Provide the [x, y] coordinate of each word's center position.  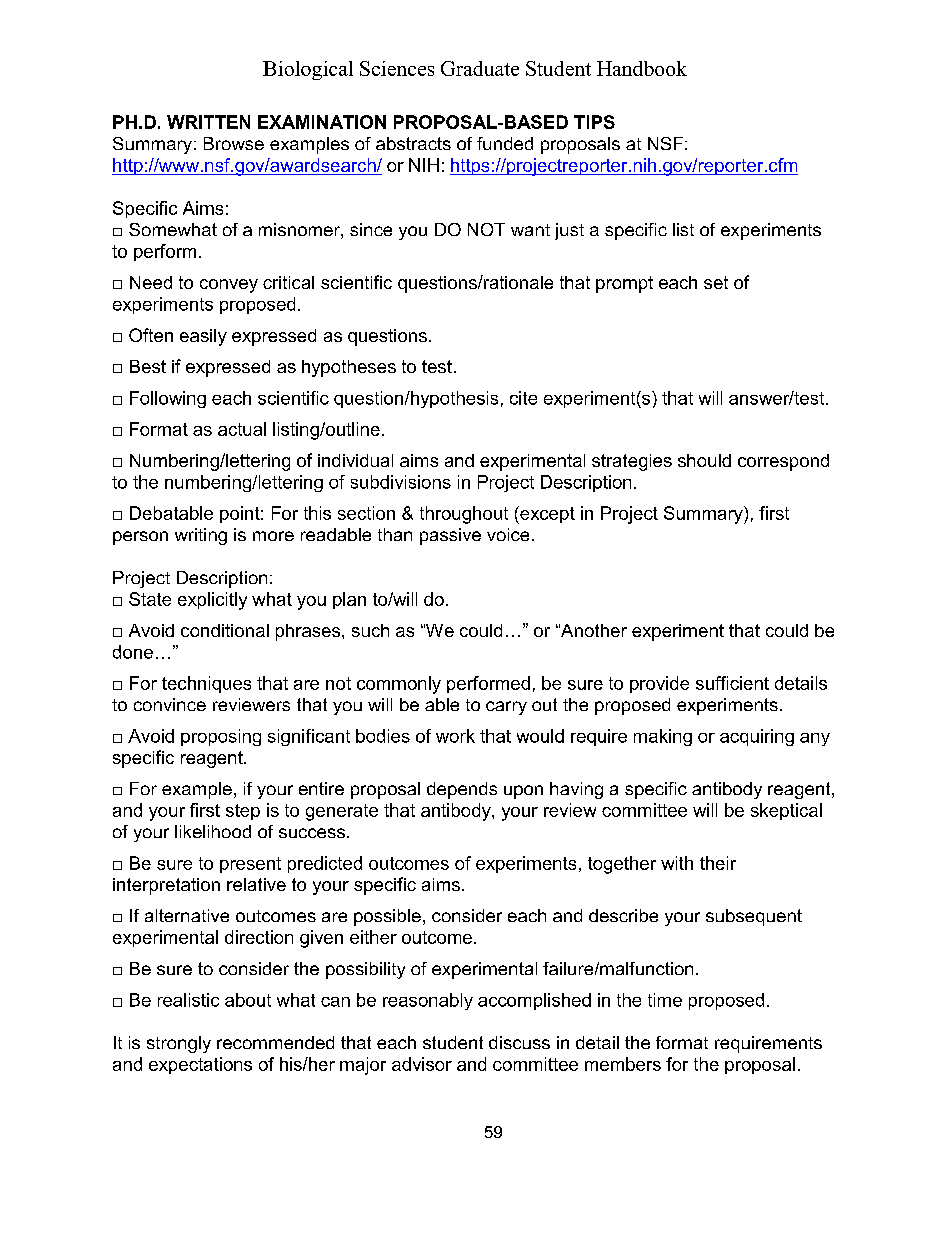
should [704, 460]
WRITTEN [208, 122]
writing [201, 536]
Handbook [642, 68]
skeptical [786, 811]
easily [203, 337]
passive [450, 536]
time [665, 1000]
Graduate [480, 68]
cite [523, 398]
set [716, 282]
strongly [179, 1044]
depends [462, 790]
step [243, 812]
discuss [519, 1042]
